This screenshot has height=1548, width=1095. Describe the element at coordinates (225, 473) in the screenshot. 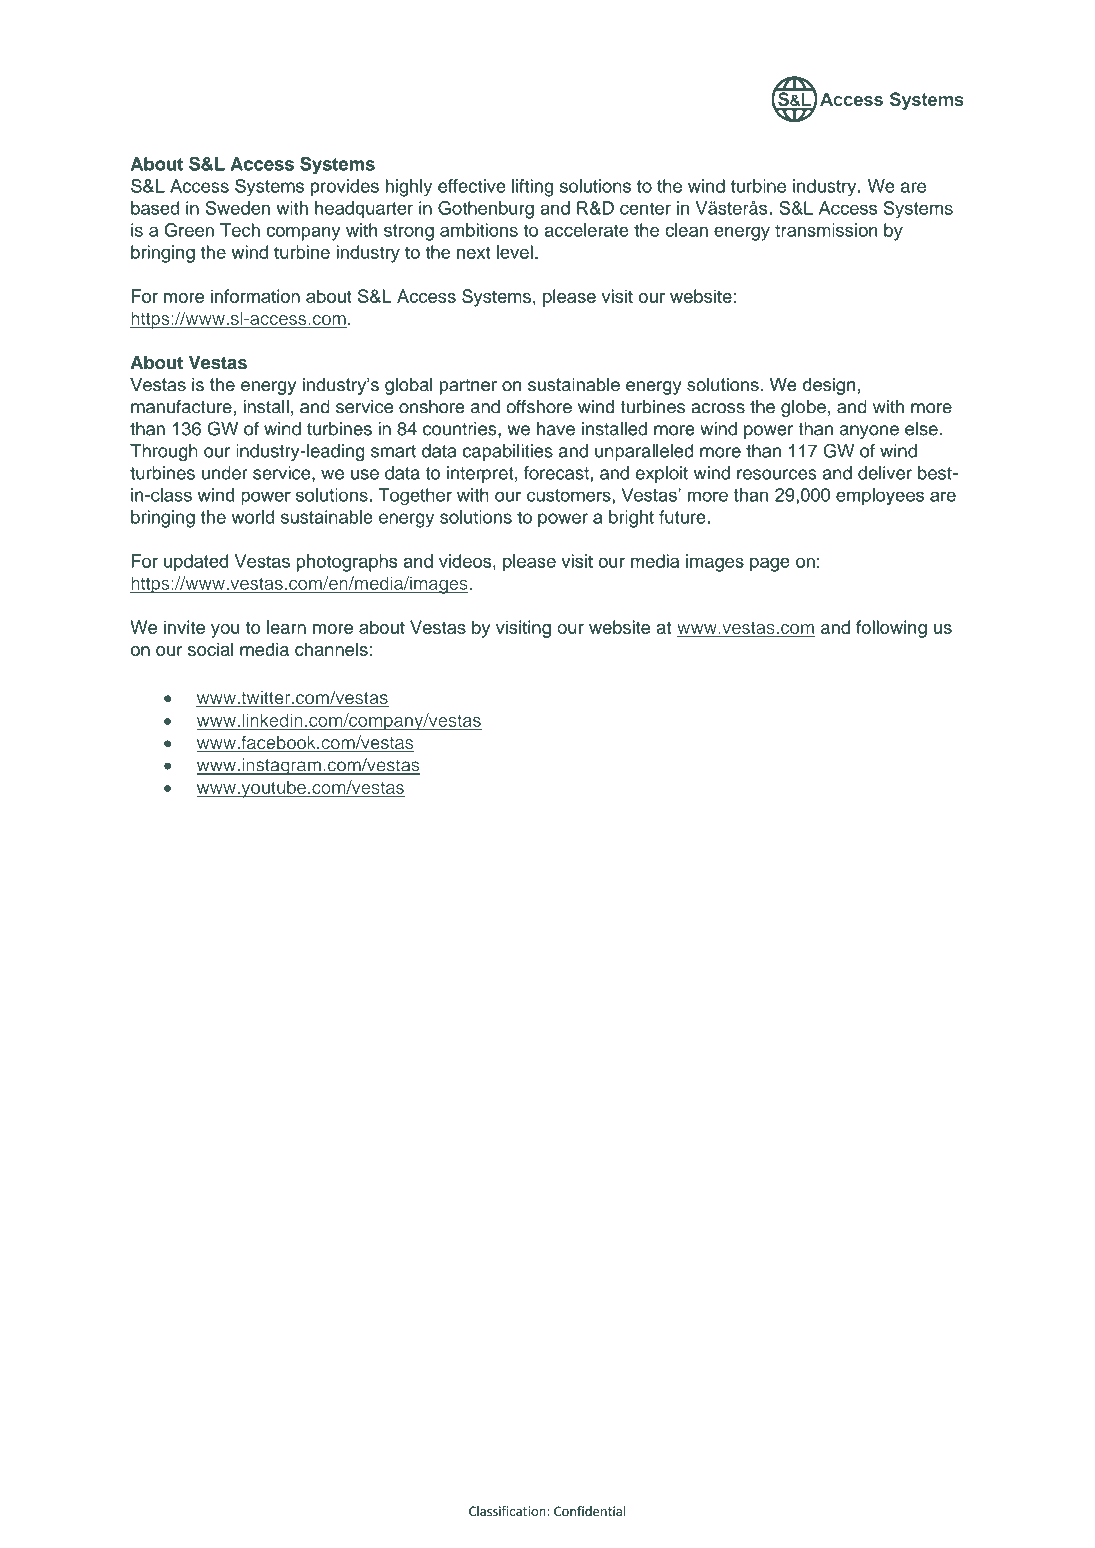

I see `under` at that location.
